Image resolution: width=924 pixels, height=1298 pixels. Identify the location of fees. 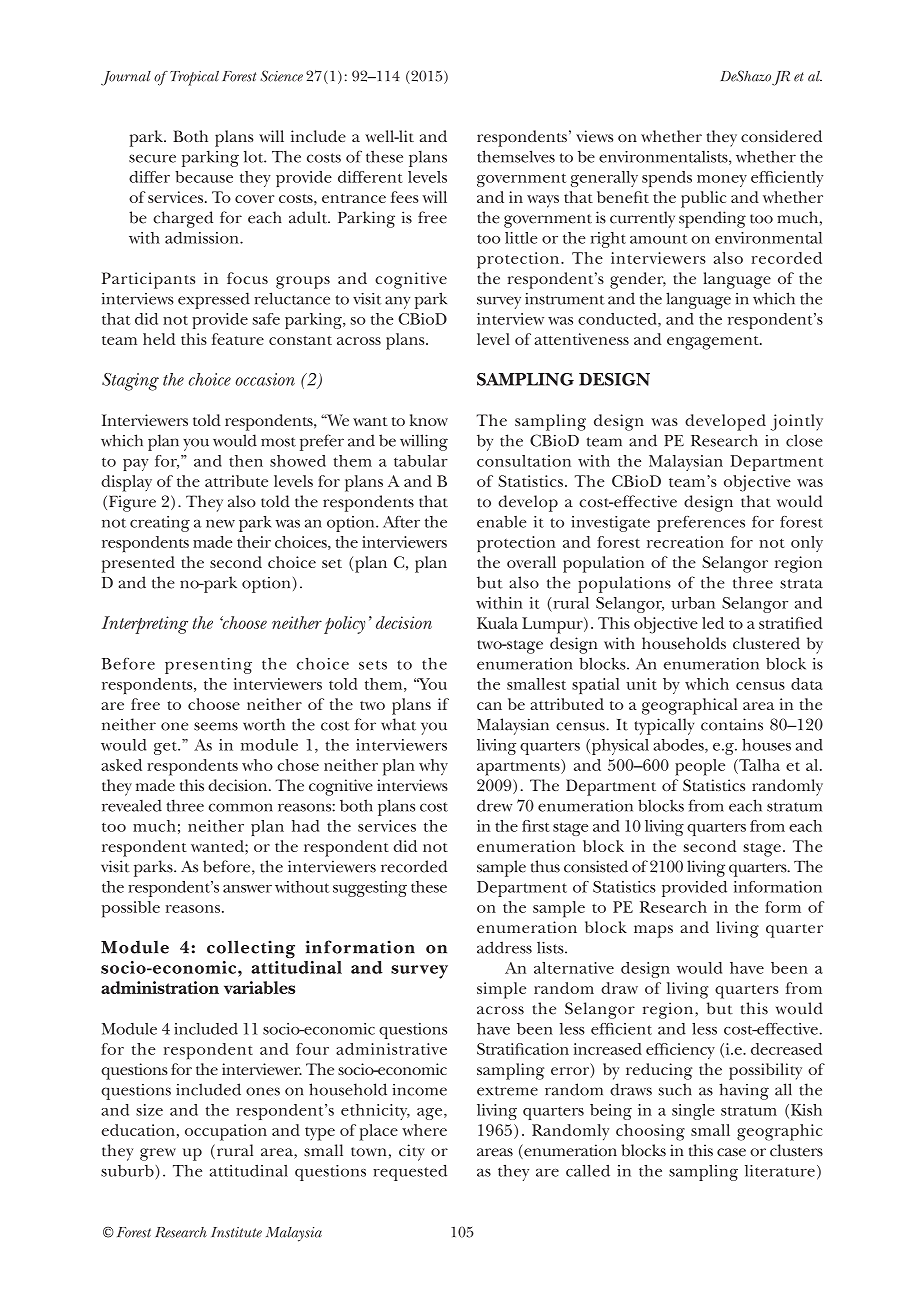
(405, 197).
